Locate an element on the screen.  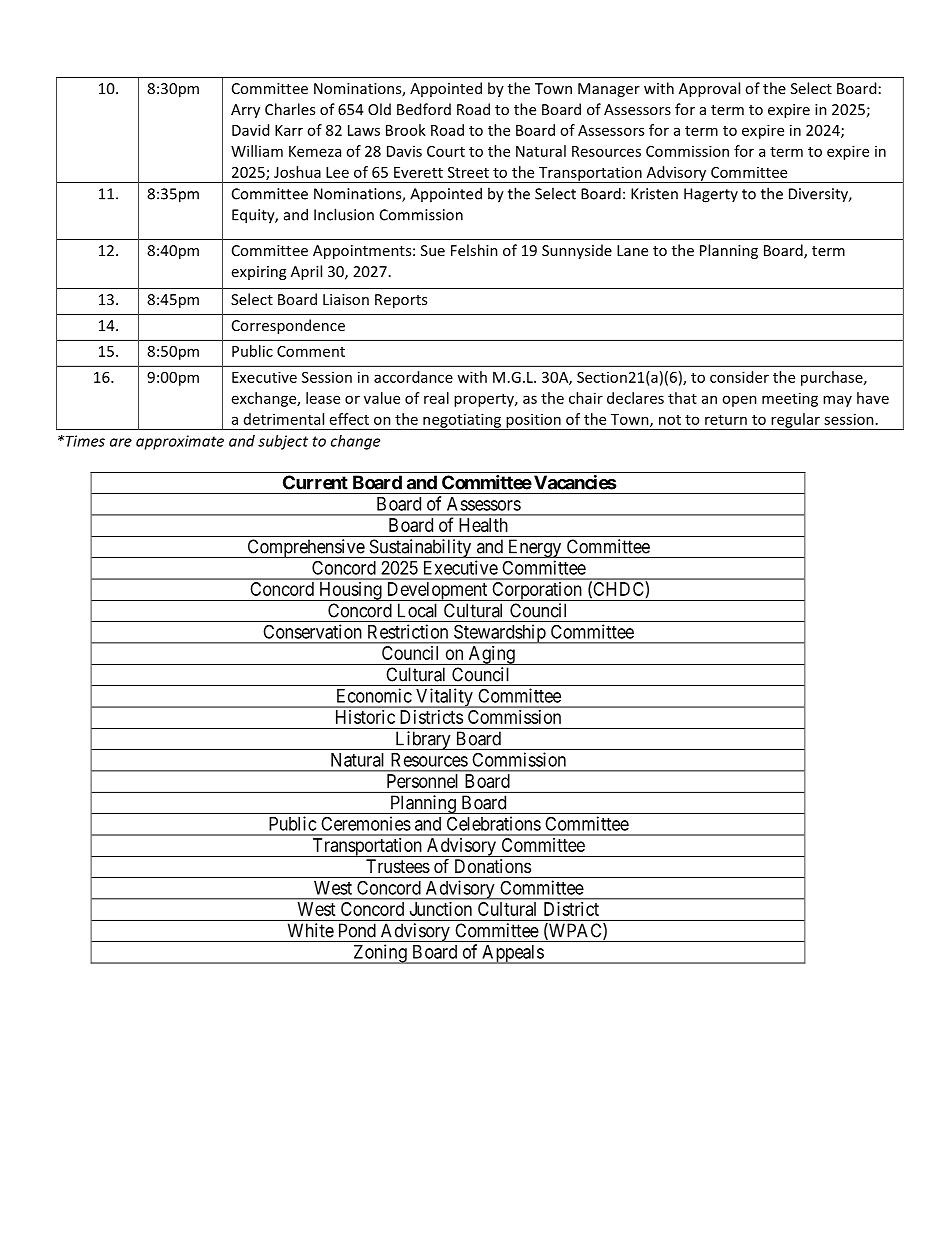
Health is located at coordinates (483, 525).
